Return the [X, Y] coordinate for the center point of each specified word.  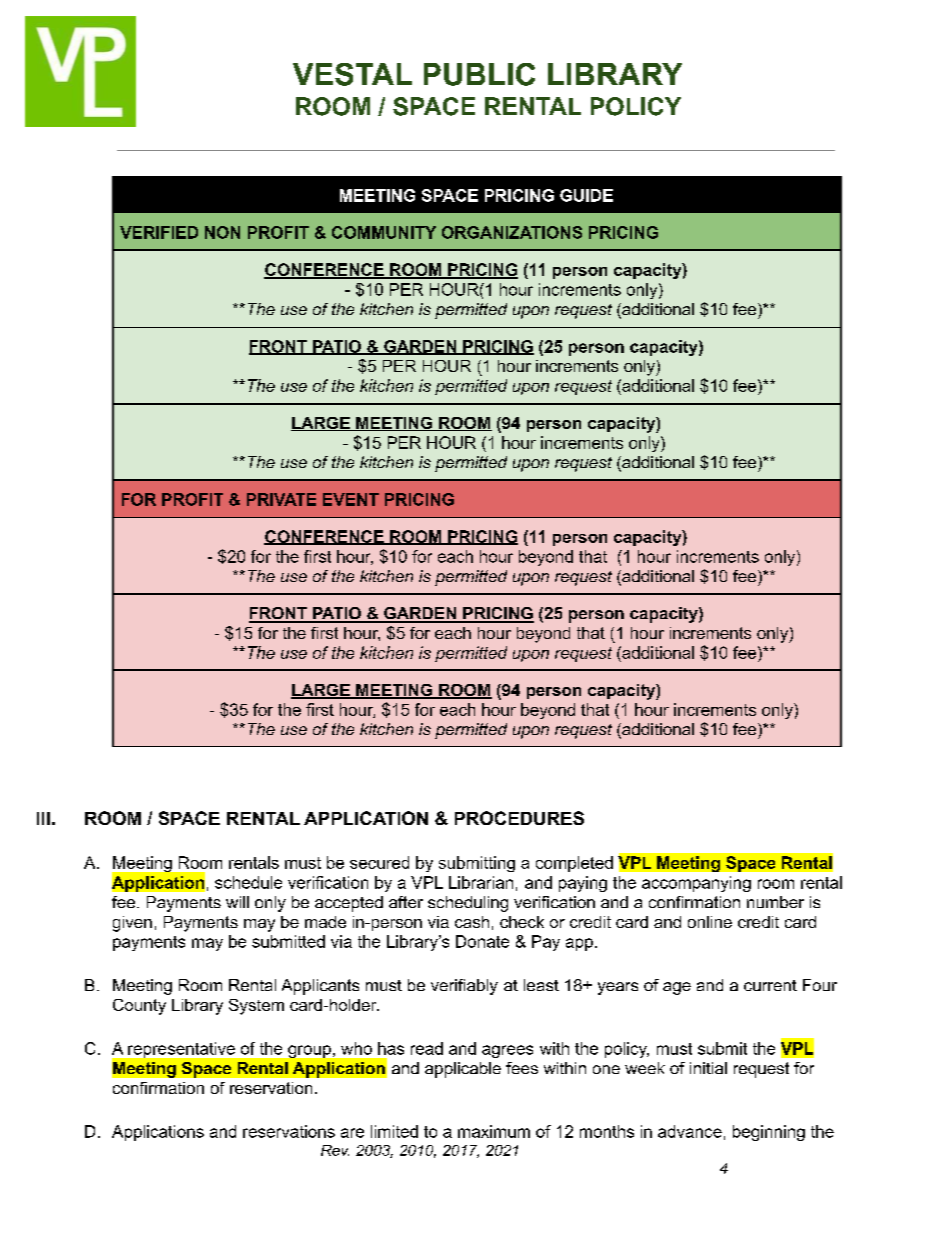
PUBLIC [479, 74]
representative [181, 1050]
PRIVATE [281, 499]
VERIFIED [159, 232]
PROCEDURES [519, 818]
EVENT [351, 499]
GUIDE [586, 195]
